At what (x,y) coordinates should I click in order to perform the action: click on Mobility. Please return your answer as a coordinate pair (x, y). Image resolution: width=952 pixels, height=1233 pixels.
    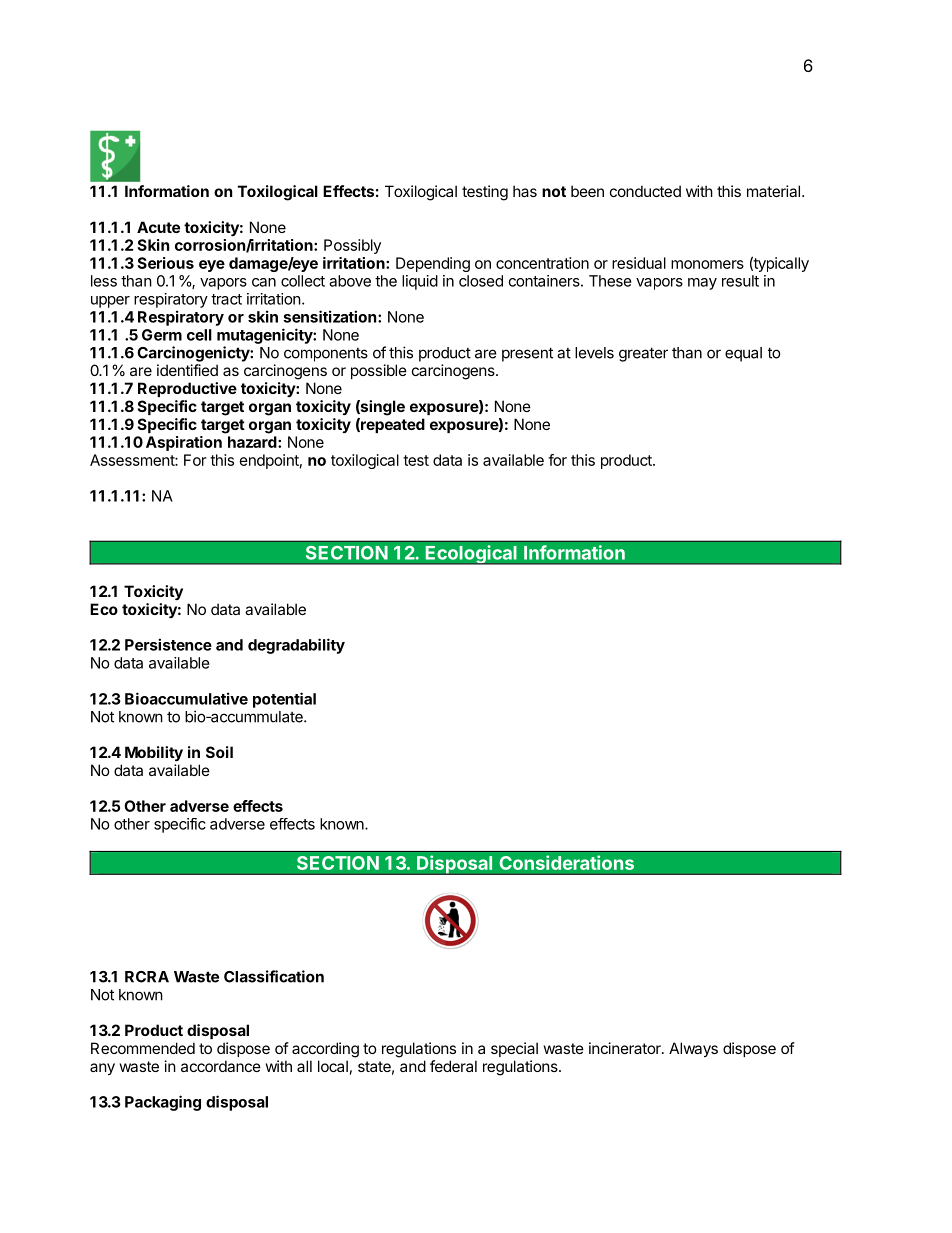
    Looking at the image, I should click on (154, 753).
